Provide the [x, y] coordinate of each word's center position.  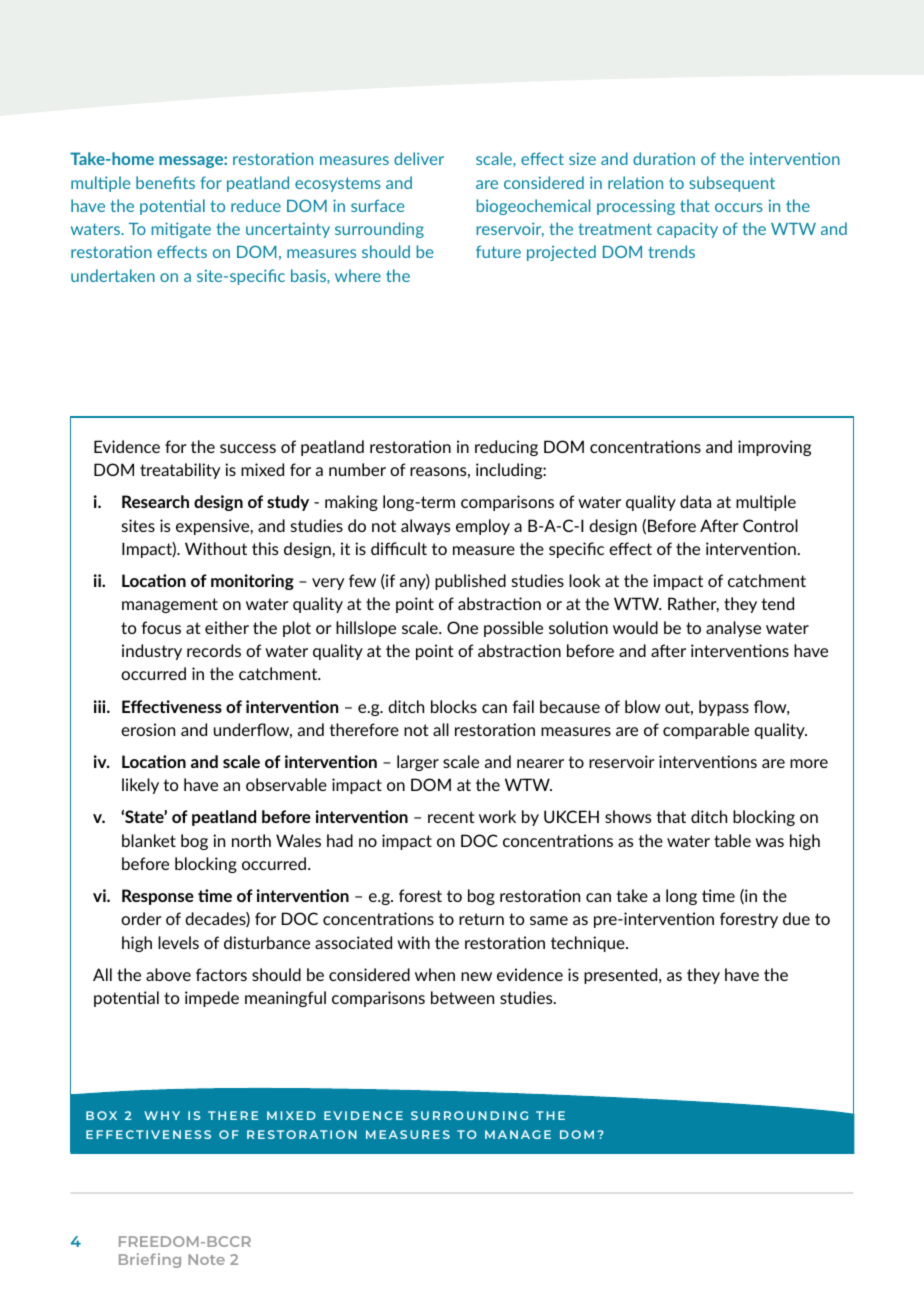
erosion [148, 729]
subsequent [732, 184]
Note [206, 1259]
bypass [724, 708]
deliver [419, 158]
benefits [165, 182]
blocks [454, 706]
